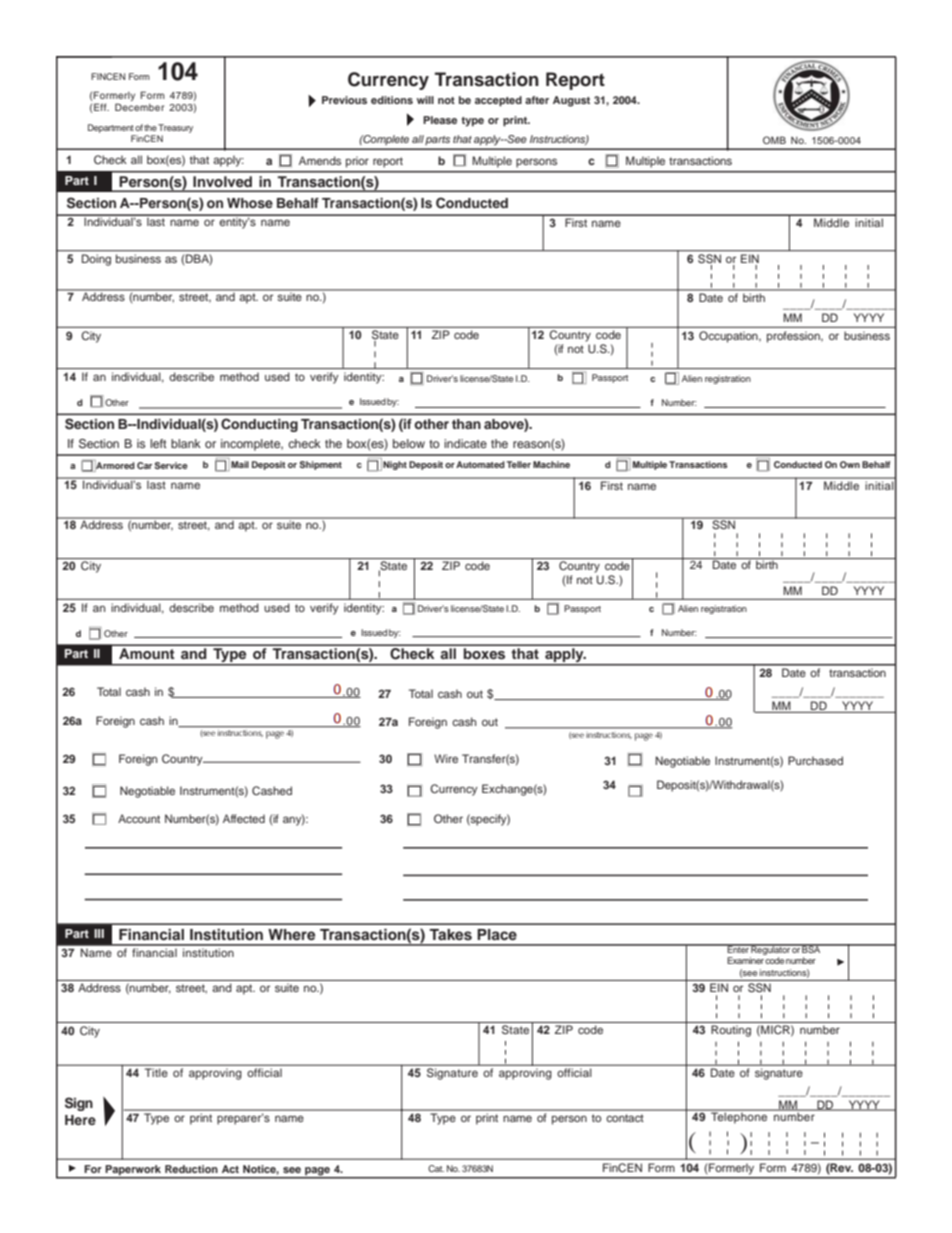 The width and height of the screenshot is (952, 1233). I want to click on OMB, so click(774, 140).
